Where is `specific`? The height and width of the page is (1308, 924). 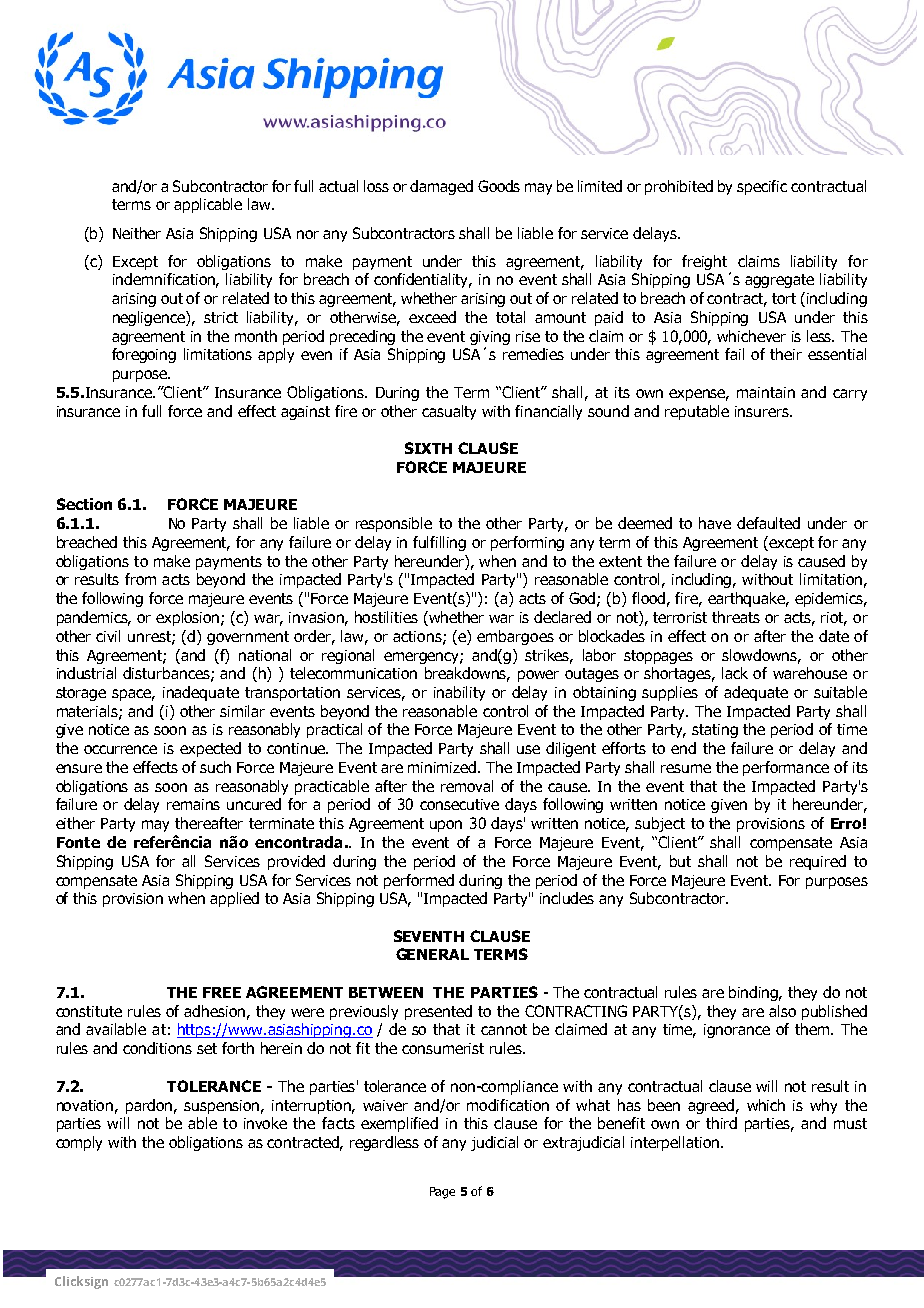
specific is located at coordinates (762, 187).
